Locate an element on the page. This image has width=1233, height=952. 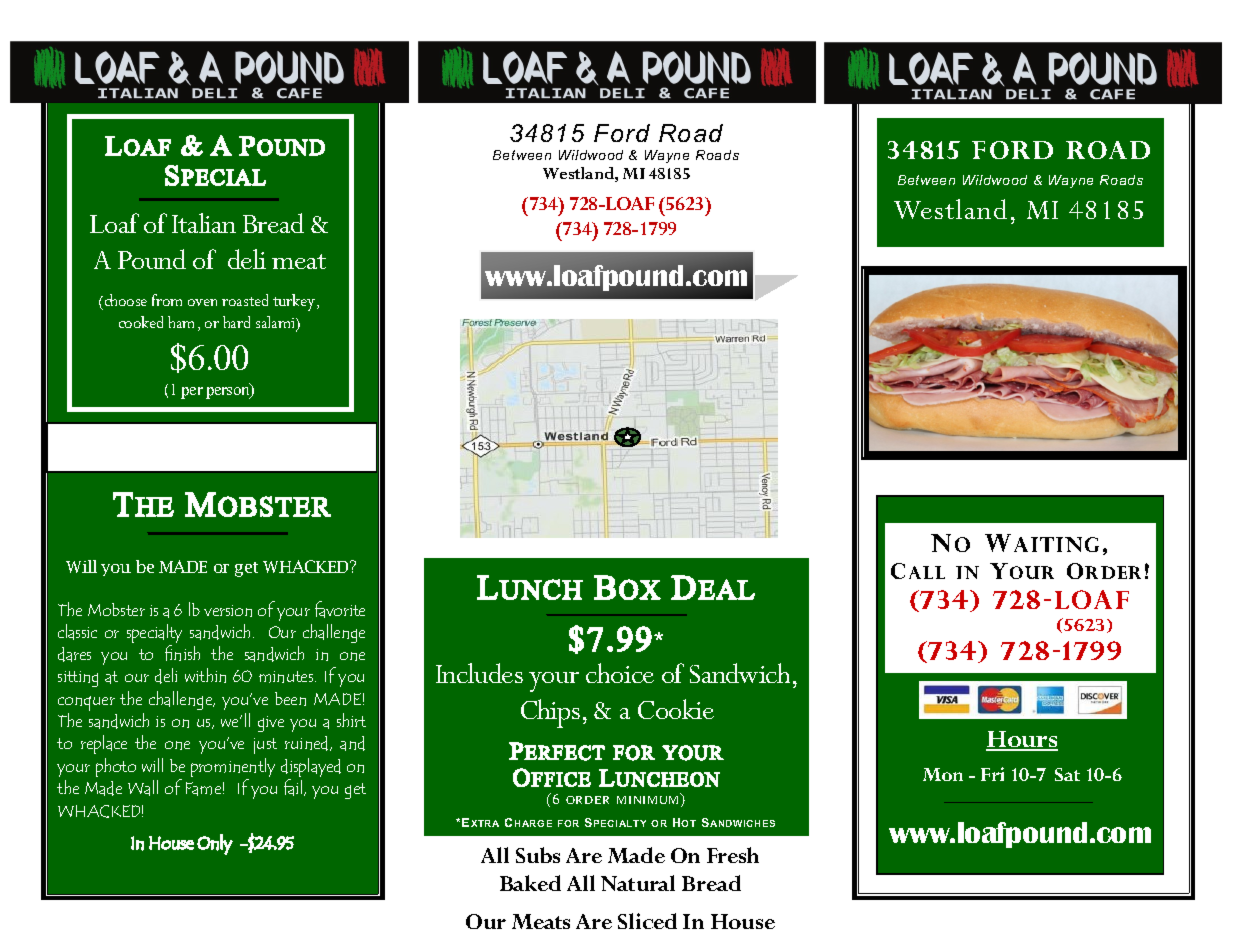
favorite is located at coordinates (340, 609).
